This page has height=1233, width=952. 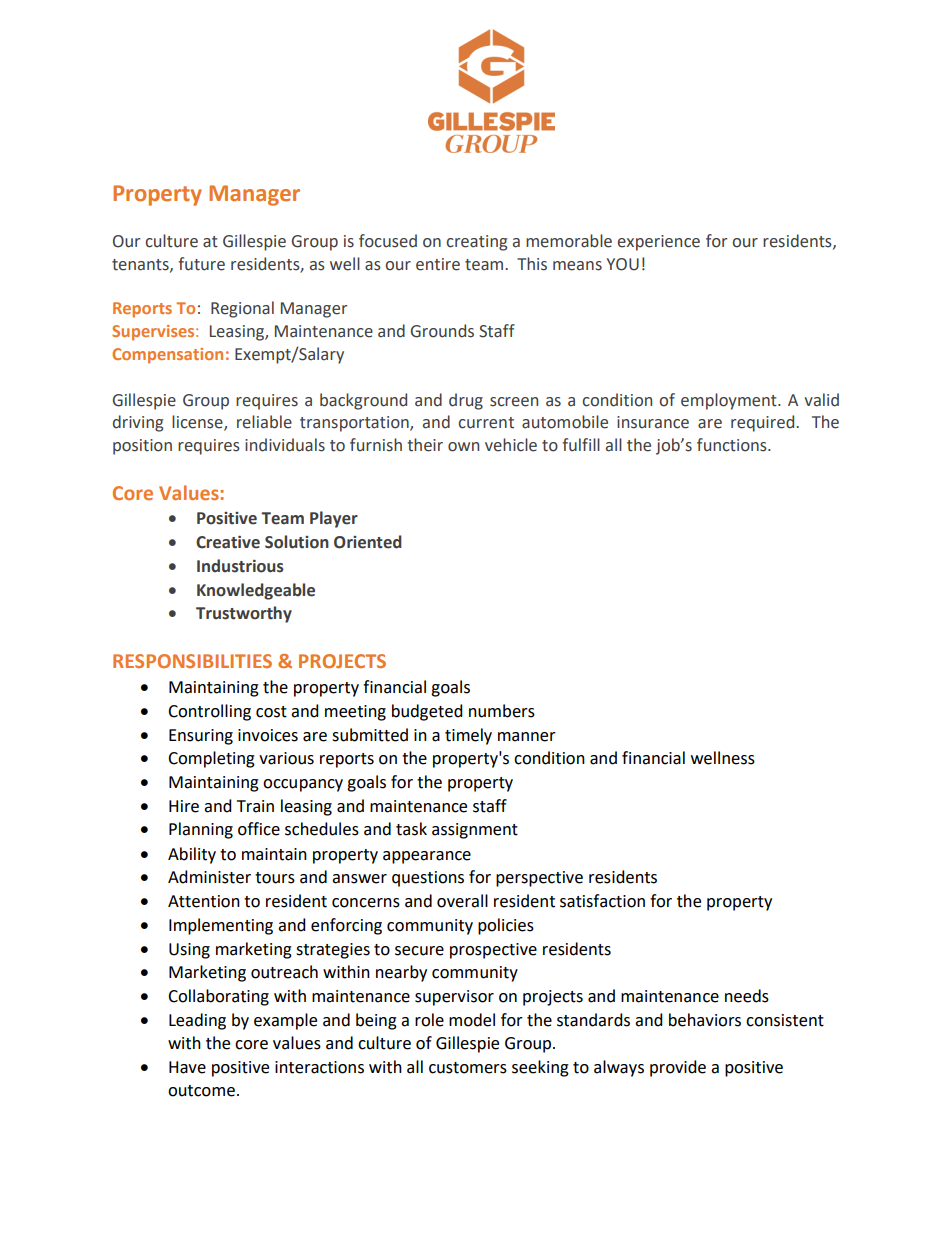 What do you see at coordinates (201, 264) in the page?
I see `future` at bounding box center [201, 264].
